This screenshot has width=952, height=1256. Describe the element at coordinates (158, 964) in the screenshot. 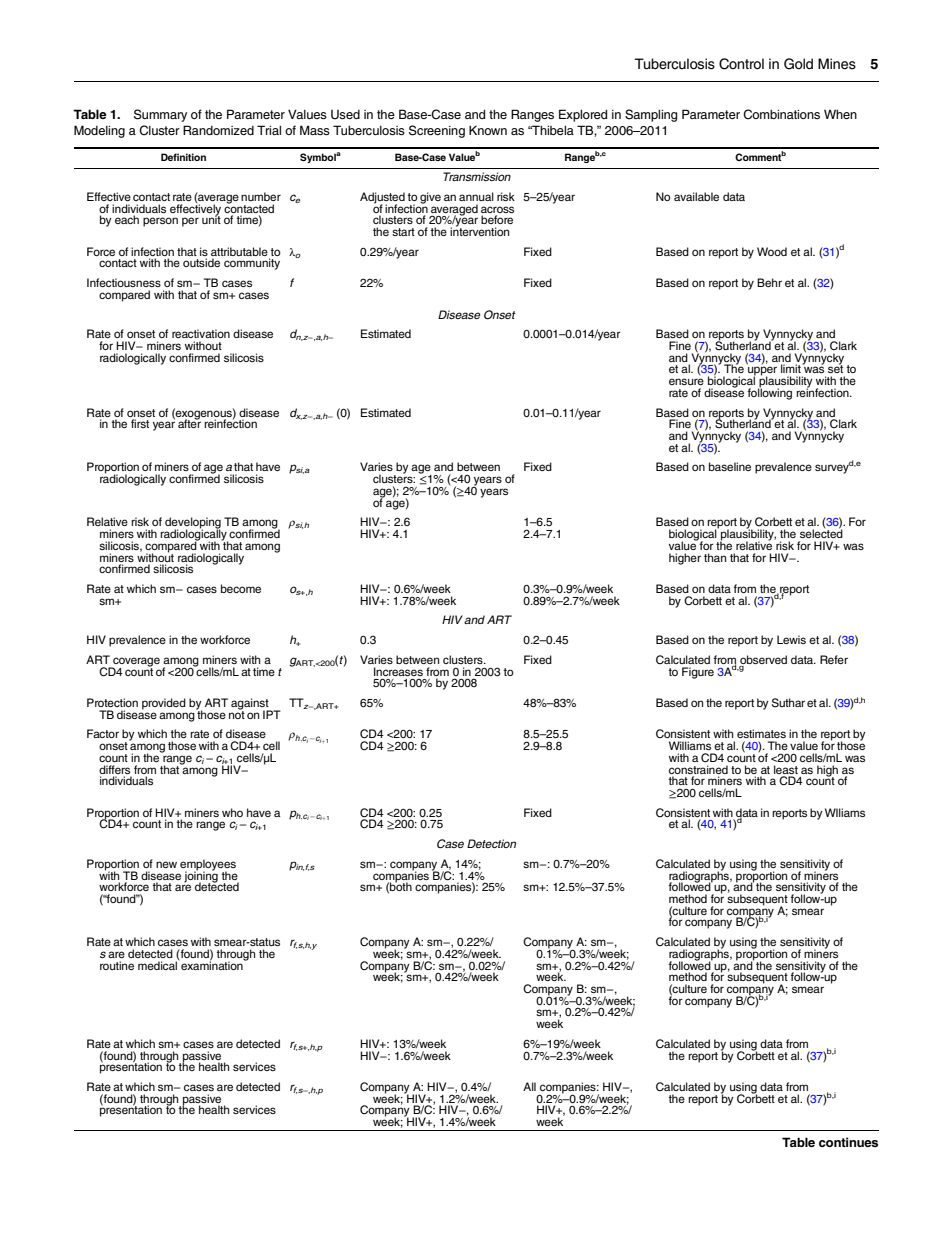

I see `medical` at that location.
